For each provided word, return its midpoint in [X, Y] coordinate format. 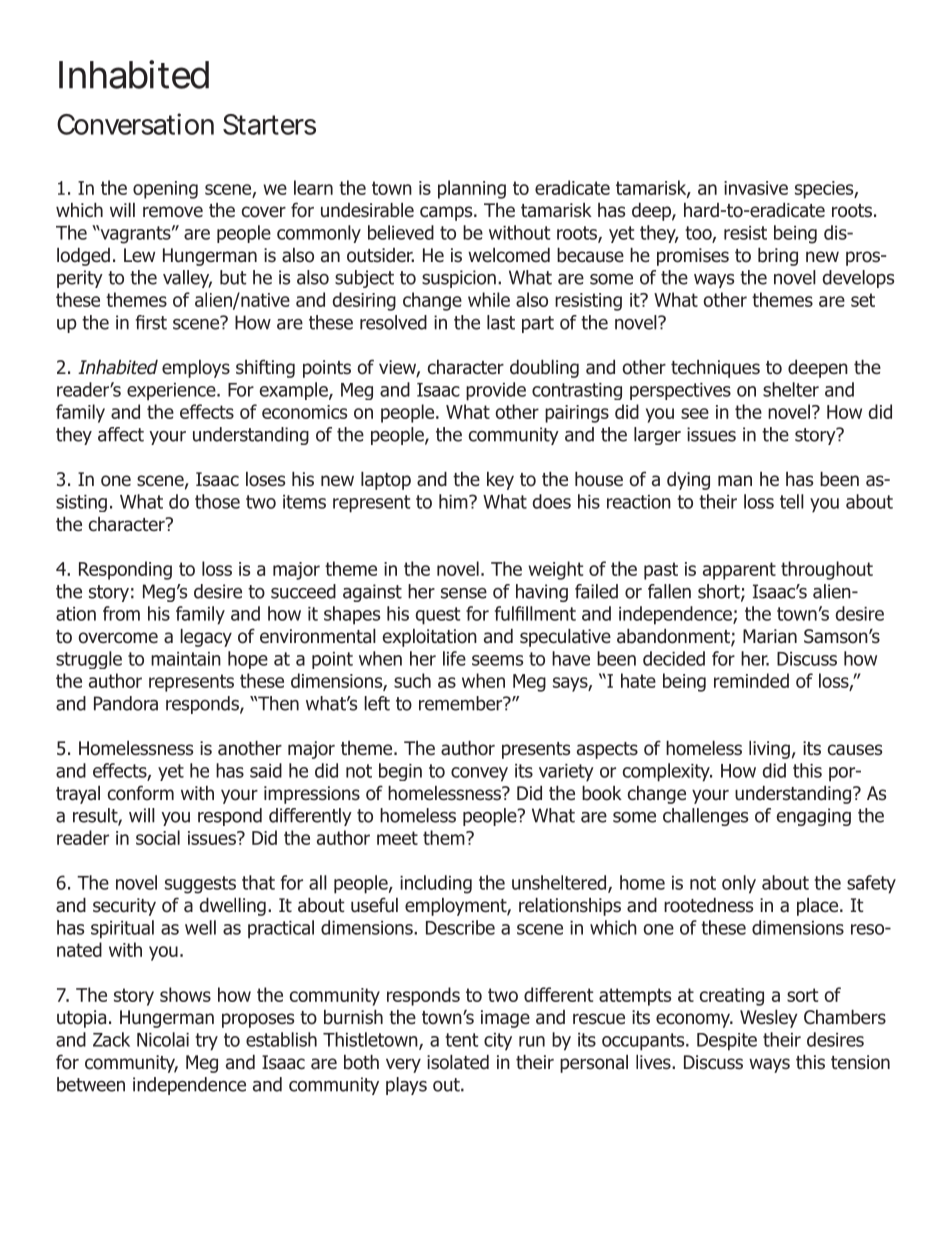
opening [165, 190]
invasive [756, 188]
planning [472, 189]
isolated [458, 1062]
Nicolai [163, 1039]
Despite [727, 1042]
